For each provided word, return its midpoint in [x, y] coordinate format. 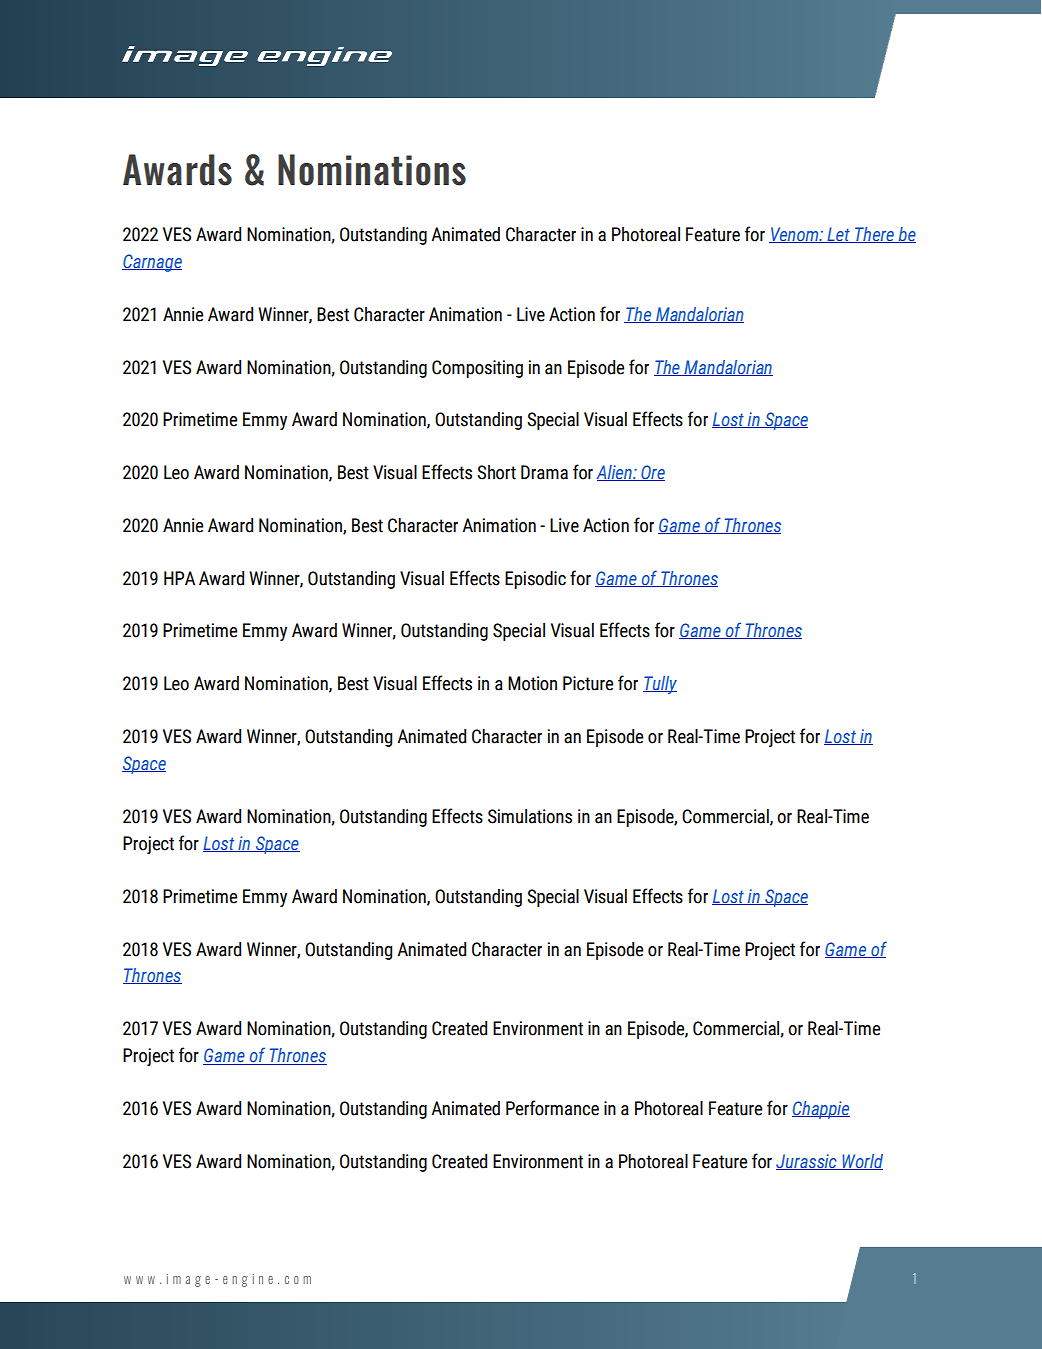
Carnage [152, 263]
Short [496, 472]
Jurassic [807, 1162]
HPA [179, 578]
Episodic [535, 580]
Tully [660, 685]
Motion [532, 683]
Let [838, 235]
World [861, 1162]
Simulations [530, 816]
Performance [552, 1108]
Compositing [477, 369]
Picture [588, 683]
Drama [544, 472]
